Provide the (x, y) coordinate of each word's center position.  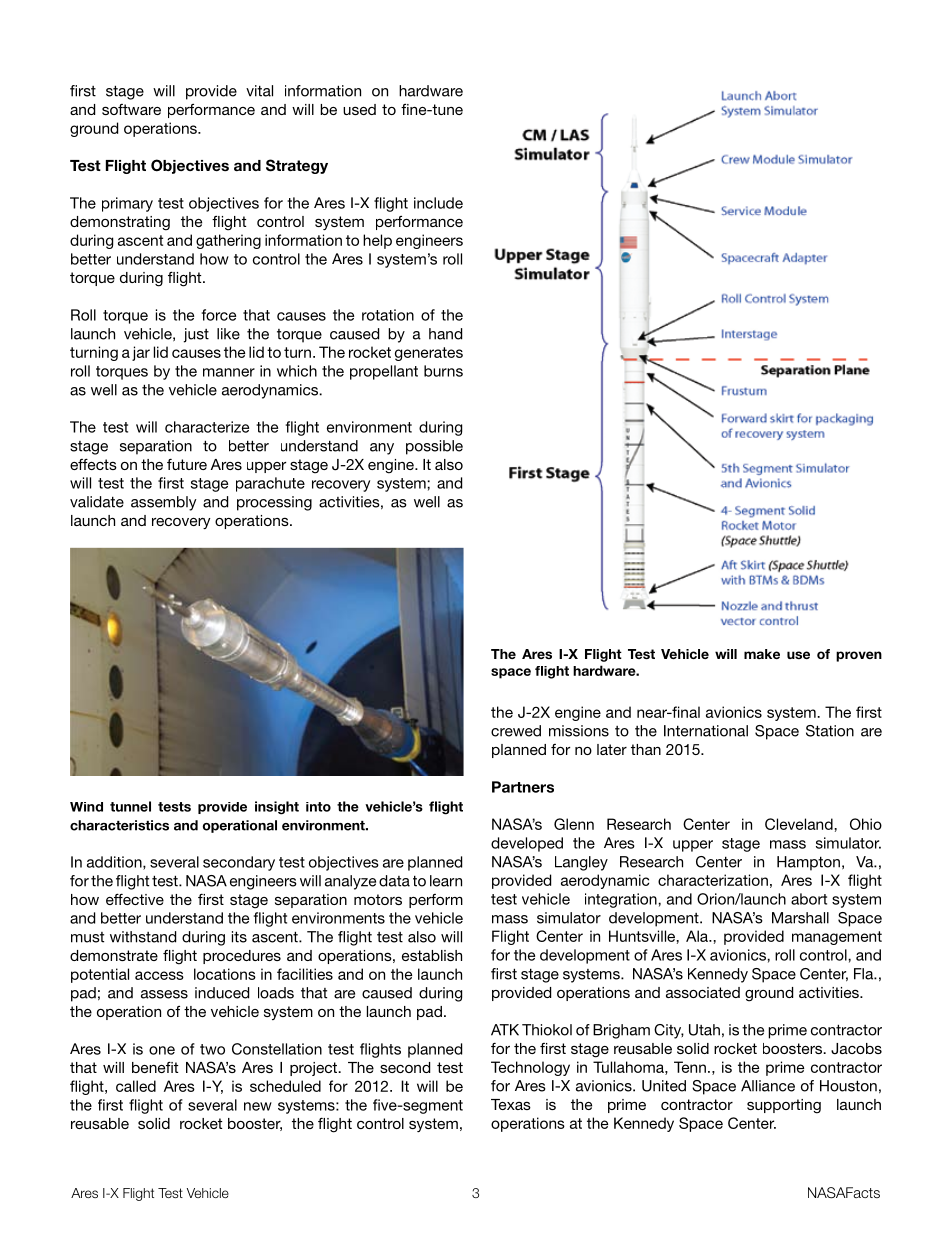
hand (445, 334)
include (438, 203)
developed (527, 844)
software (131, 109)
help (377, 241)
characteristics (119, 825)
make (762, 654)
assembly (164, 503)
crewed (516, 731)
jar (141, 353)
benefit (155, 1067)
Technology (530, 1068)
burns (443, 371)
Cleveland (800, 824)
